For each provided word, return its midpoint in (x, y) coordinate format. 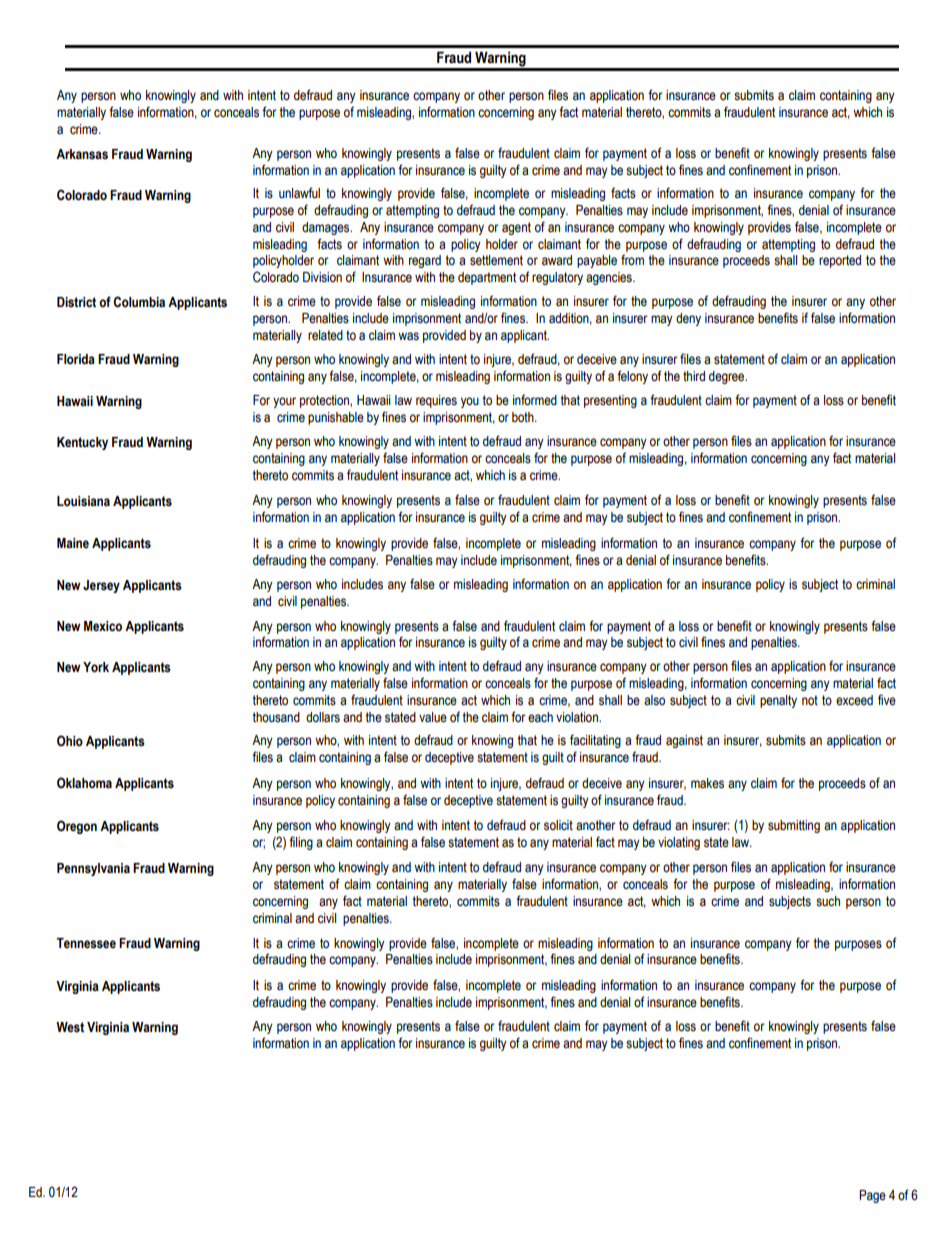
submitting (794, 826)
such (828, 901)
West (70, 1027)
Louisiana (83, 501)
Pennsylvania (93, 869)
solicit (558, 825)
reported (840, 261)
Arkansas (82, 154)
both (524, 417)
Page (872, 1196)
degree (728, 377)
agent (516, 228)
